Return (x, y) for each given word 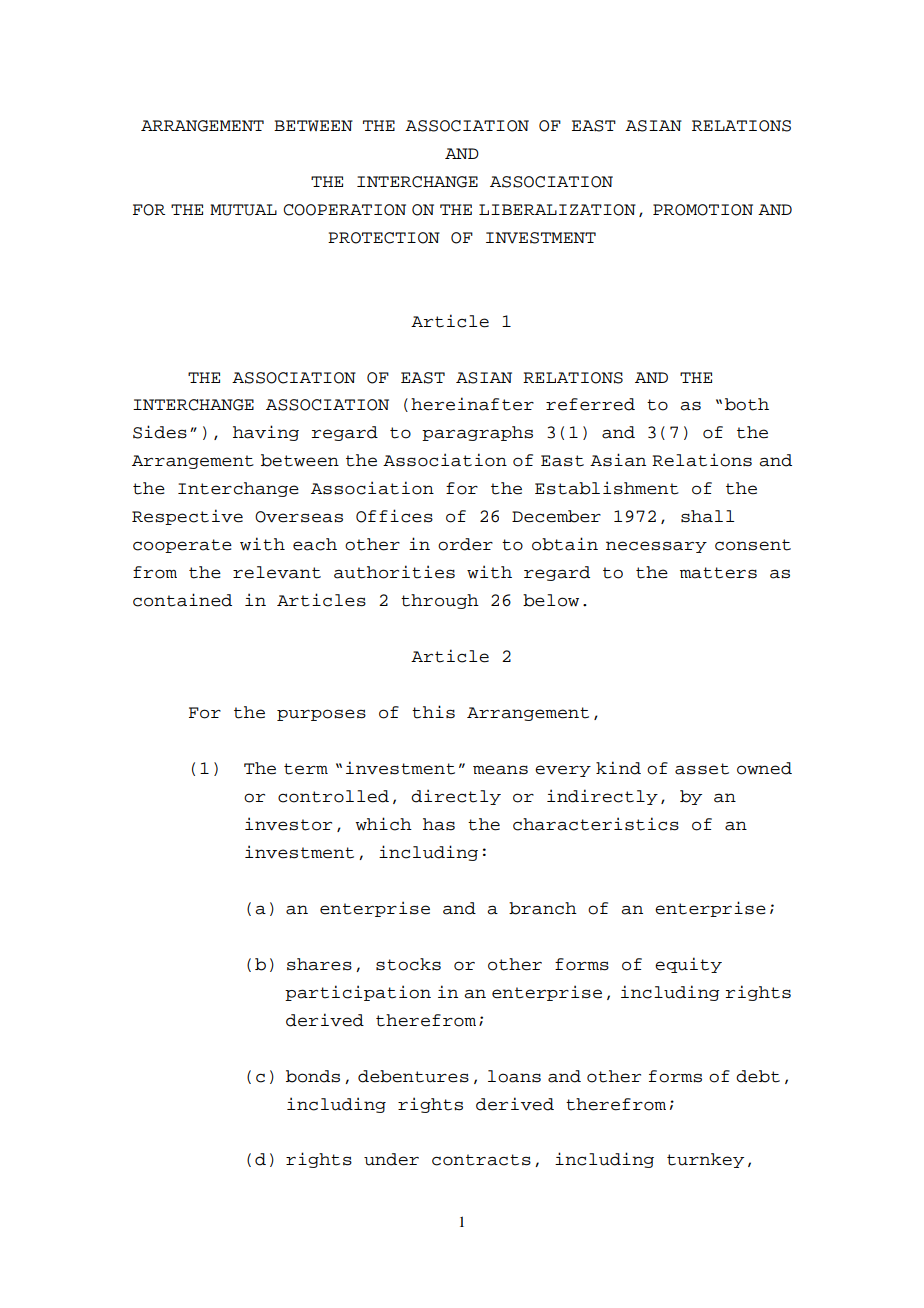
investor (288, 824)
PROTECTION (384, 238)
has (439, 824)
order (465, 544)
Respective (187, 517)
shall (707, 516)
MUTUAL (243, 210)
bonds (313, 1076)
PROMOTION (703, 210)
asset (702, 769)
